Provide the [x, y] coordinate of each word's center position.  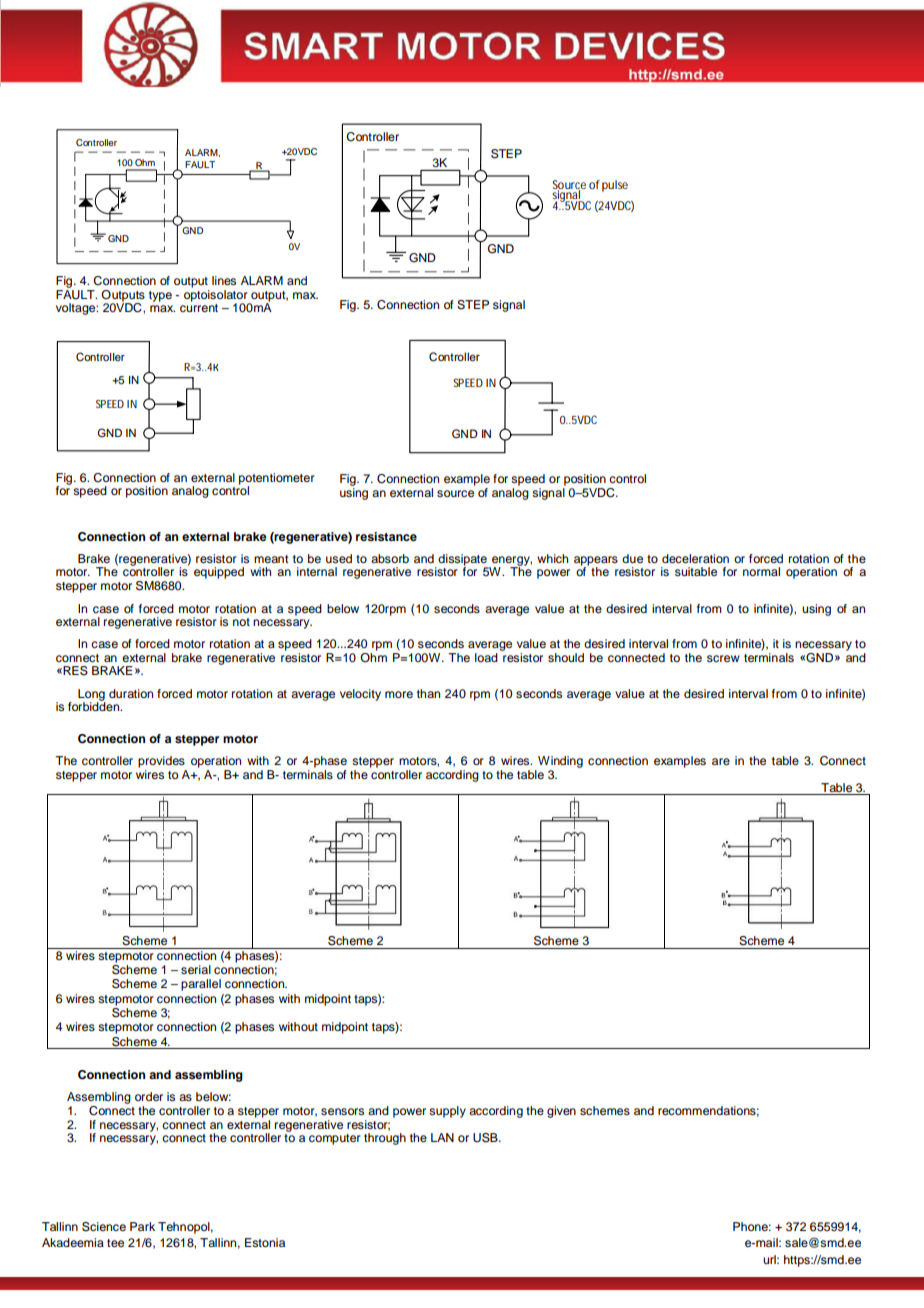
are [721, 761]
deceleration [695, 558]
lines [224, 280]
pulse [615, 186]
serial [196, 969]
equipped [219, 573]
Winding [559, 763]
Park [142, 1226]
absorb [390, 558]
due [632, 558]
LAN [442, 1137]
